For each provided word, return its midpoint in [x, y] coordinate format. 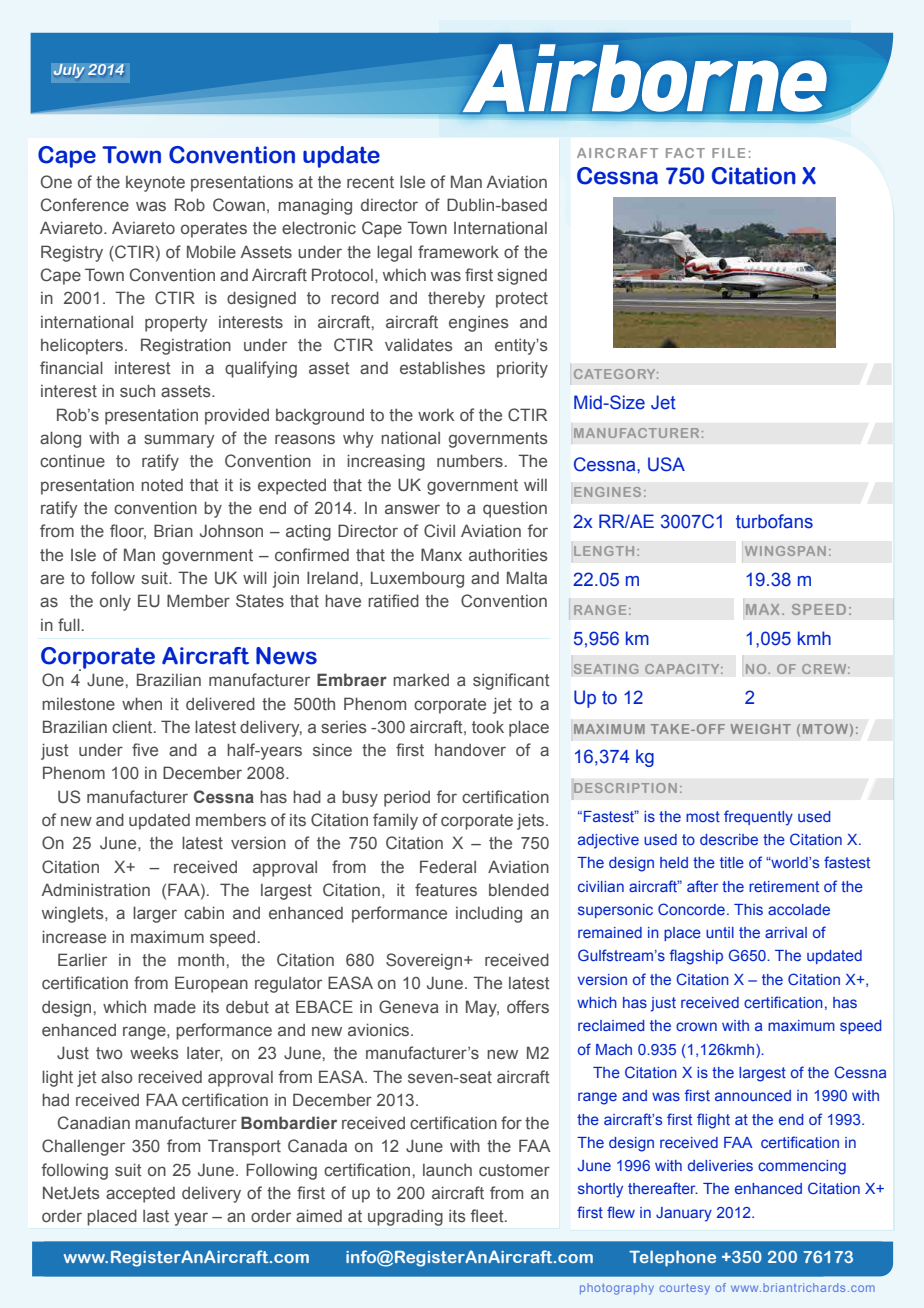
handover [470, 750]
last [156, 1216]
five [145, 749]
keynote [155, 184]
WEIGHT [761, 729]
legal [394, 253]
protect [522, 300]
